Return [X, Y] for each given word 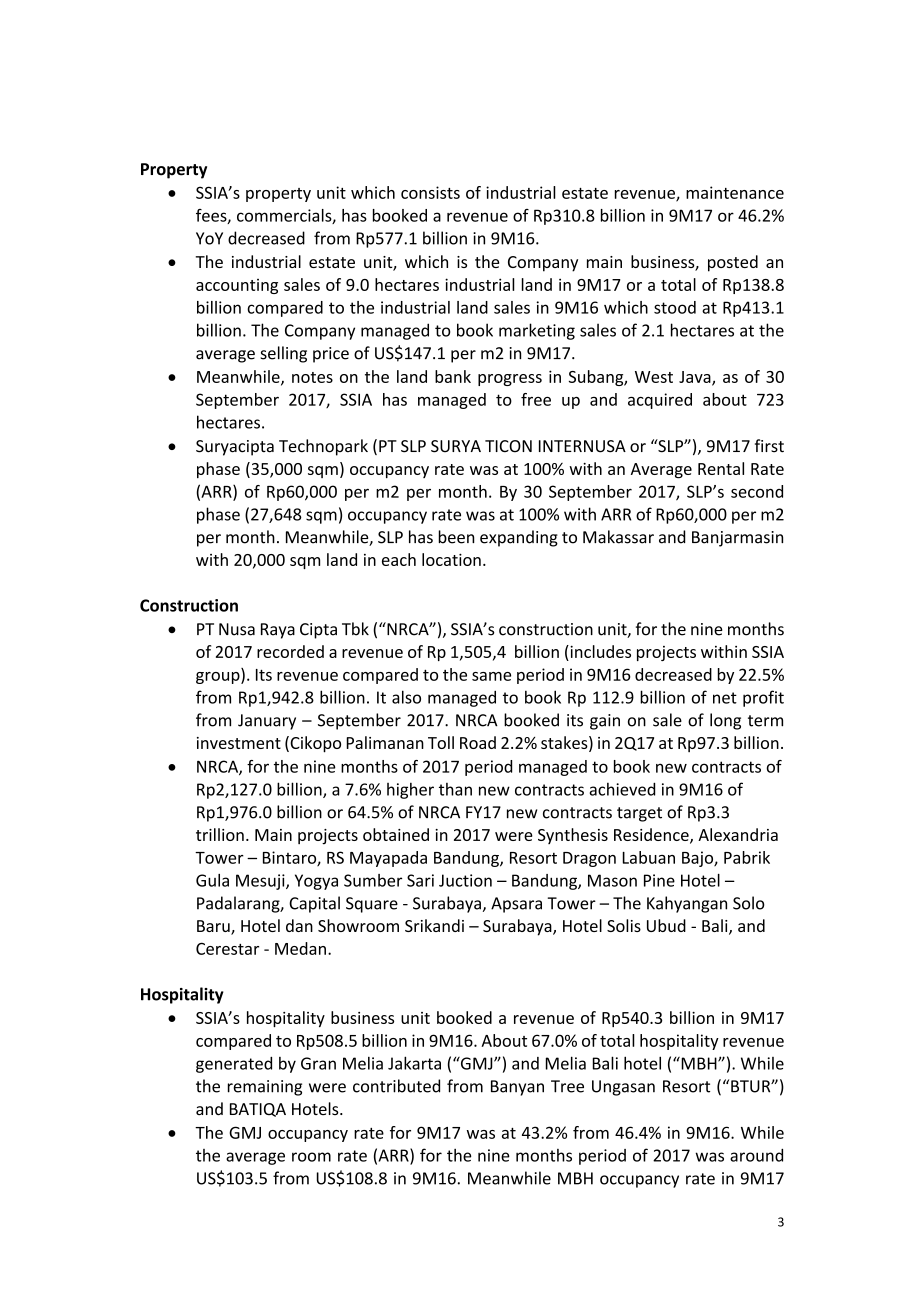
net [725, 698]
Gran [318, 1063]
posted [733, 263]
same [491, 676]
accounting [237, 286]
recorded [290, 651]
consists [430, 192]
